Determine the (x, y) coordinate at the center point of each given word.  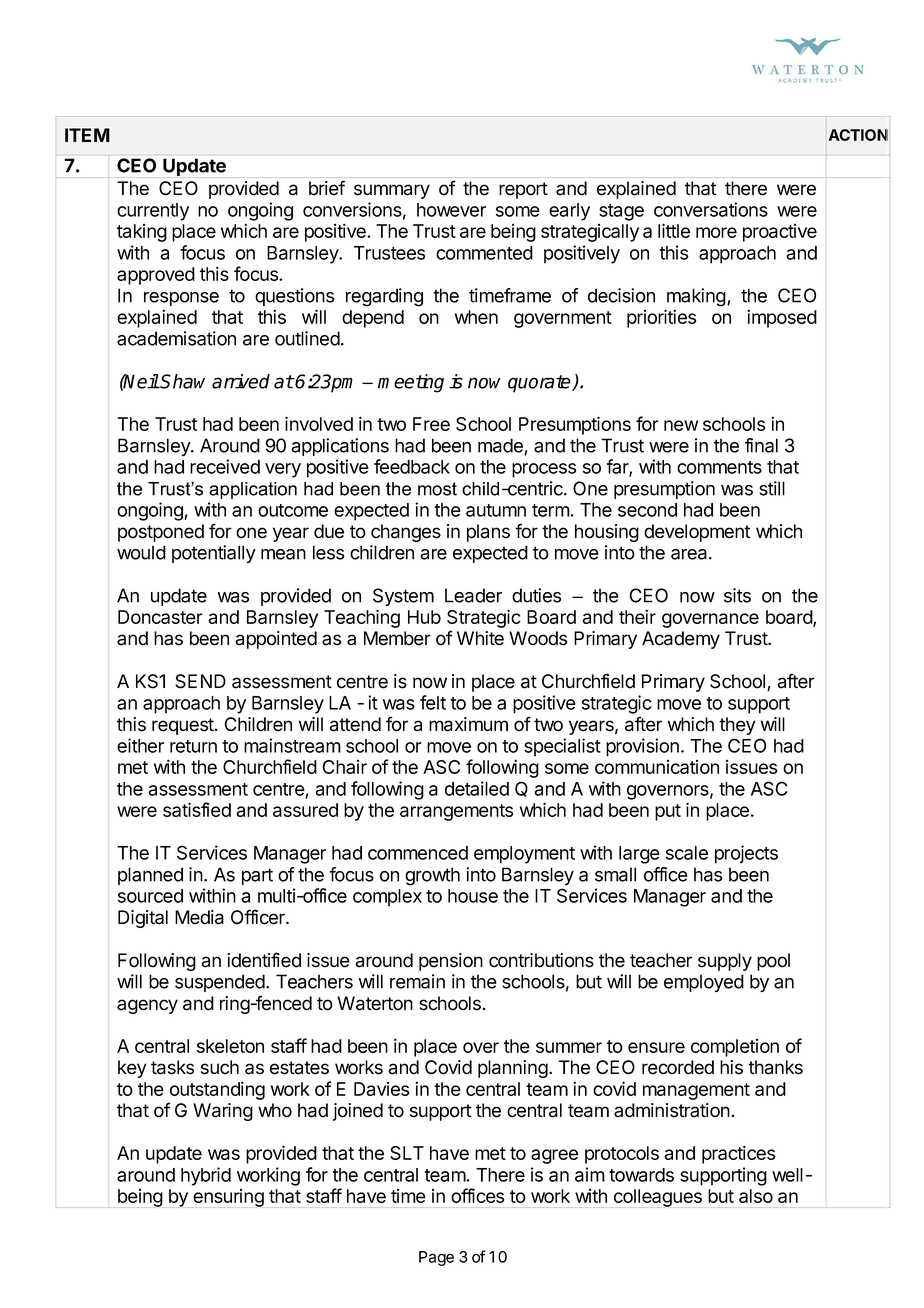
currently (153, 212)
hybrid (206, 1176)
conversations (711, 209)
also (756, 1196)
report (523, 190)
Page (436, 1258)
